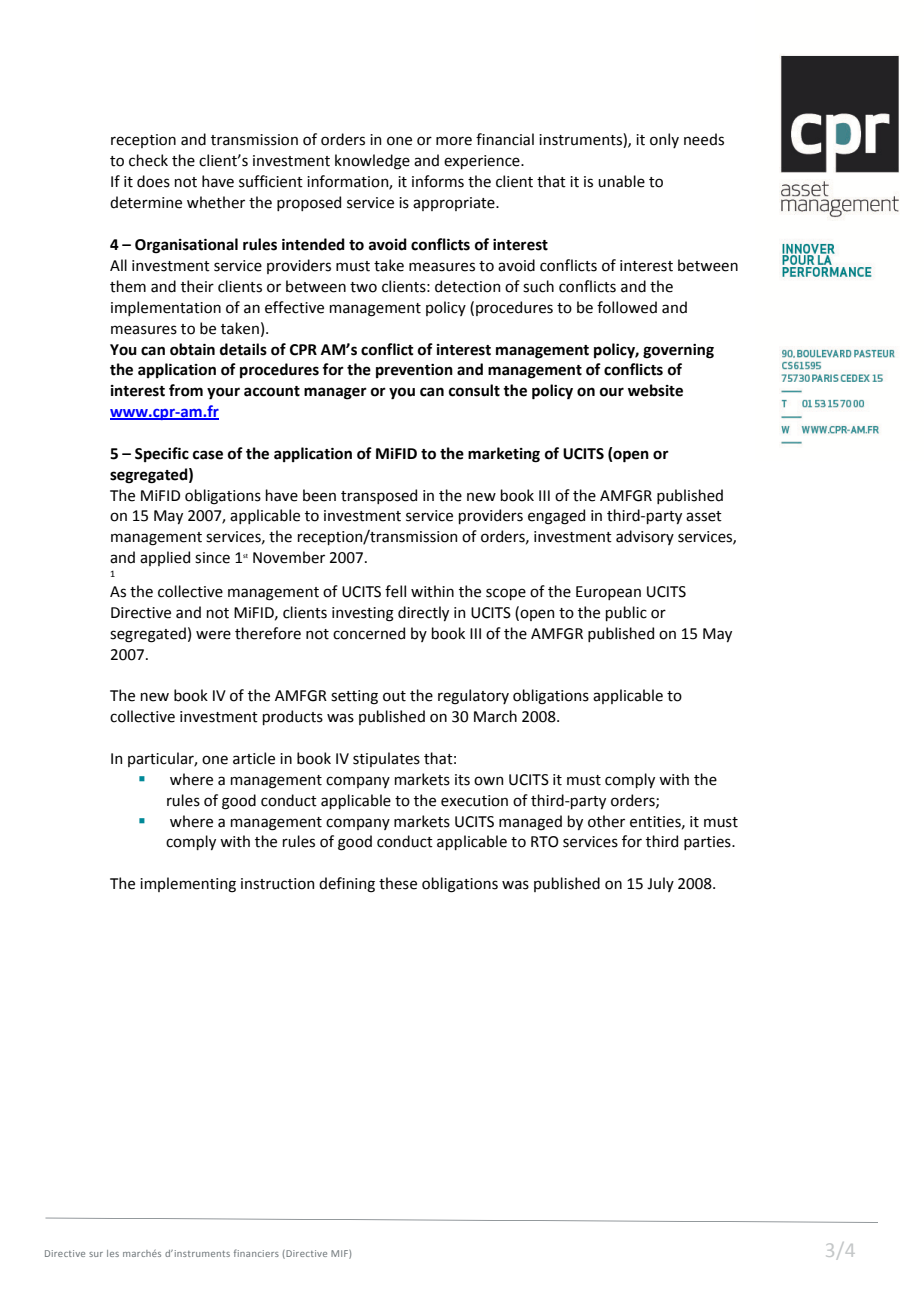 The height and width of the screenshot is (1308, 924). What do you see at coordinates (398, 883) in the screenshot?
I see `these` at bounding box center [398, 883].
